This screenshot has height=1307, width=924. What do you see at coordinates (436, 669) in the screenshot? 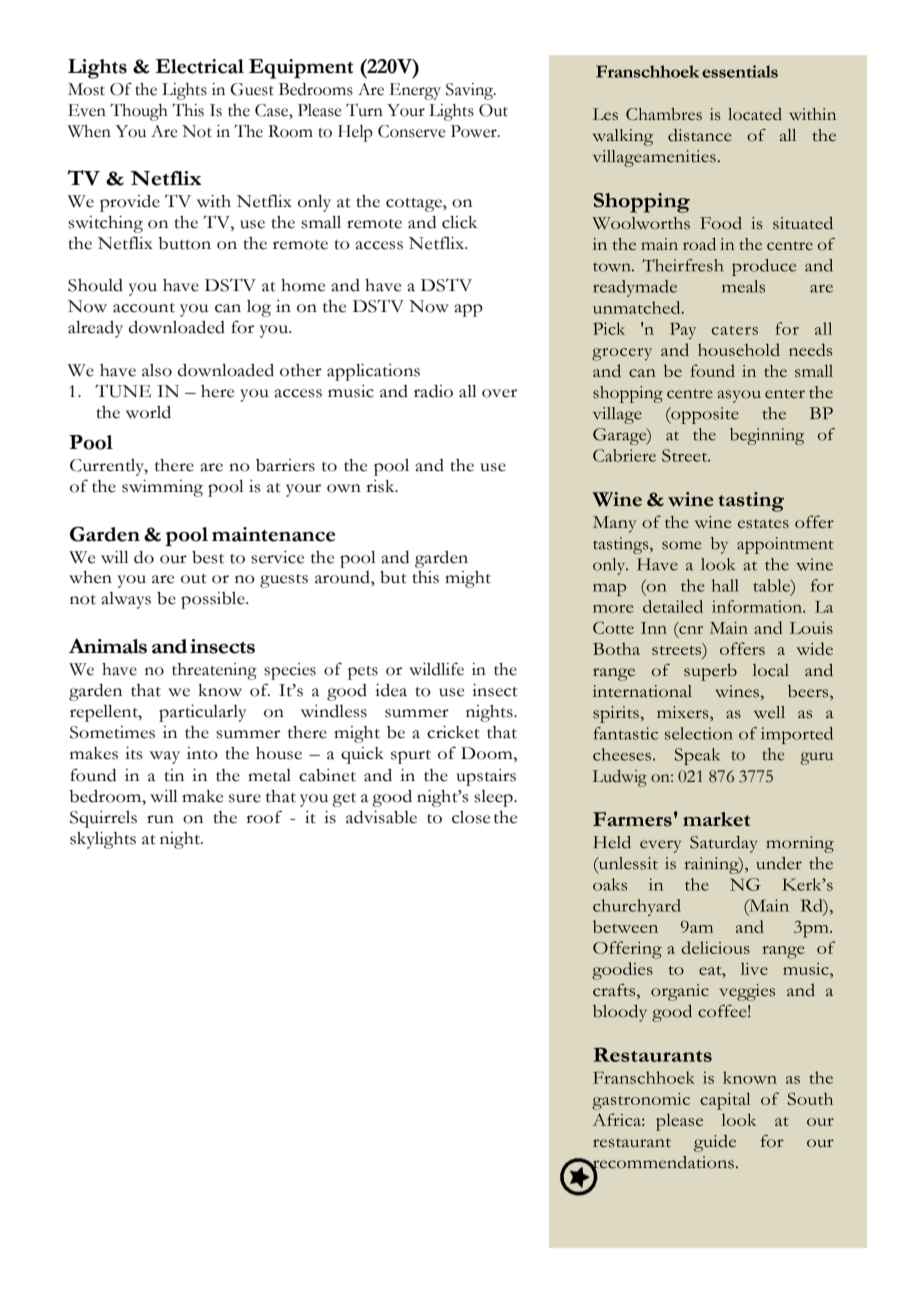
I see `wildlife` at bounding box center [436, 669].
